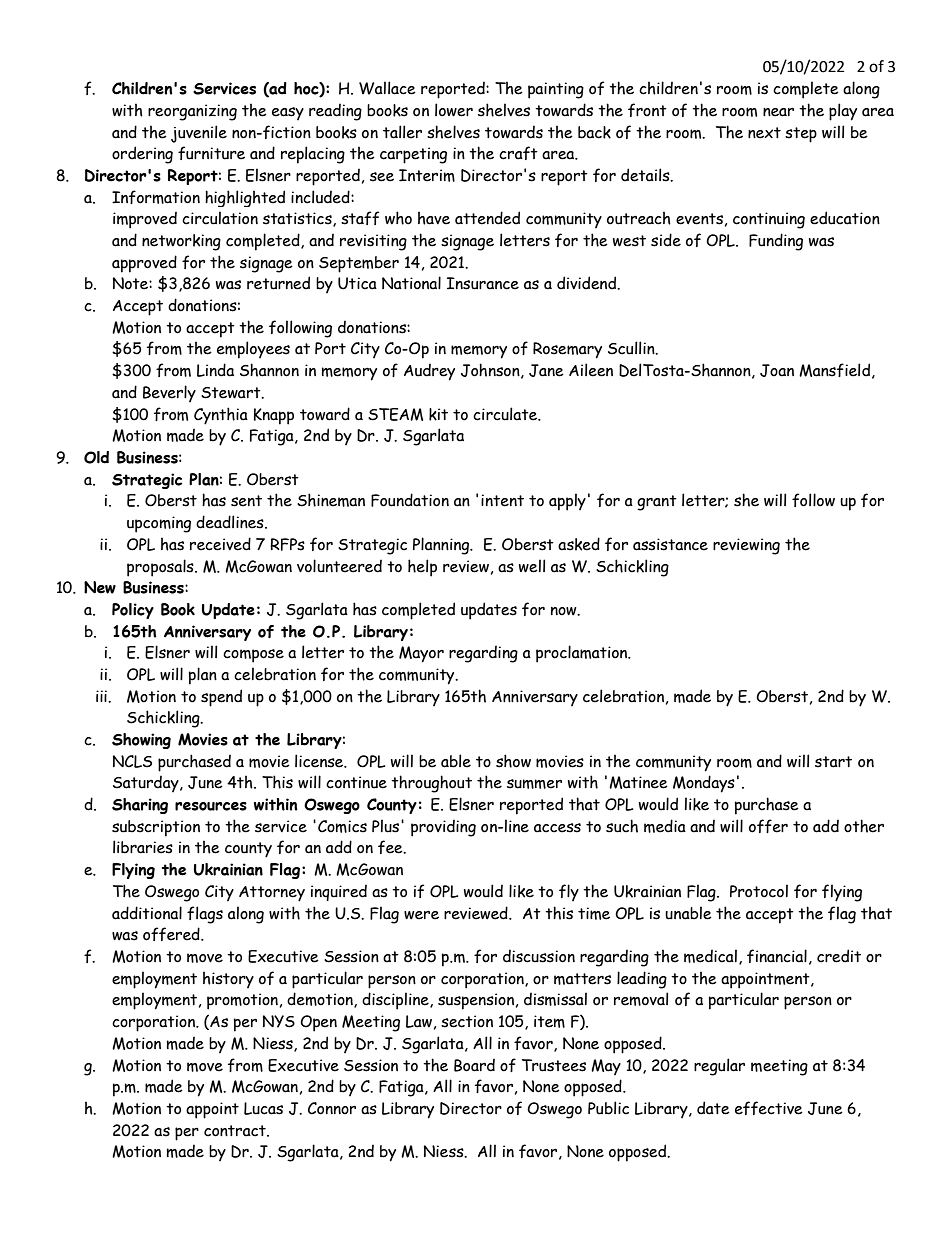  I want to click on throughout, so click(431, 784).
